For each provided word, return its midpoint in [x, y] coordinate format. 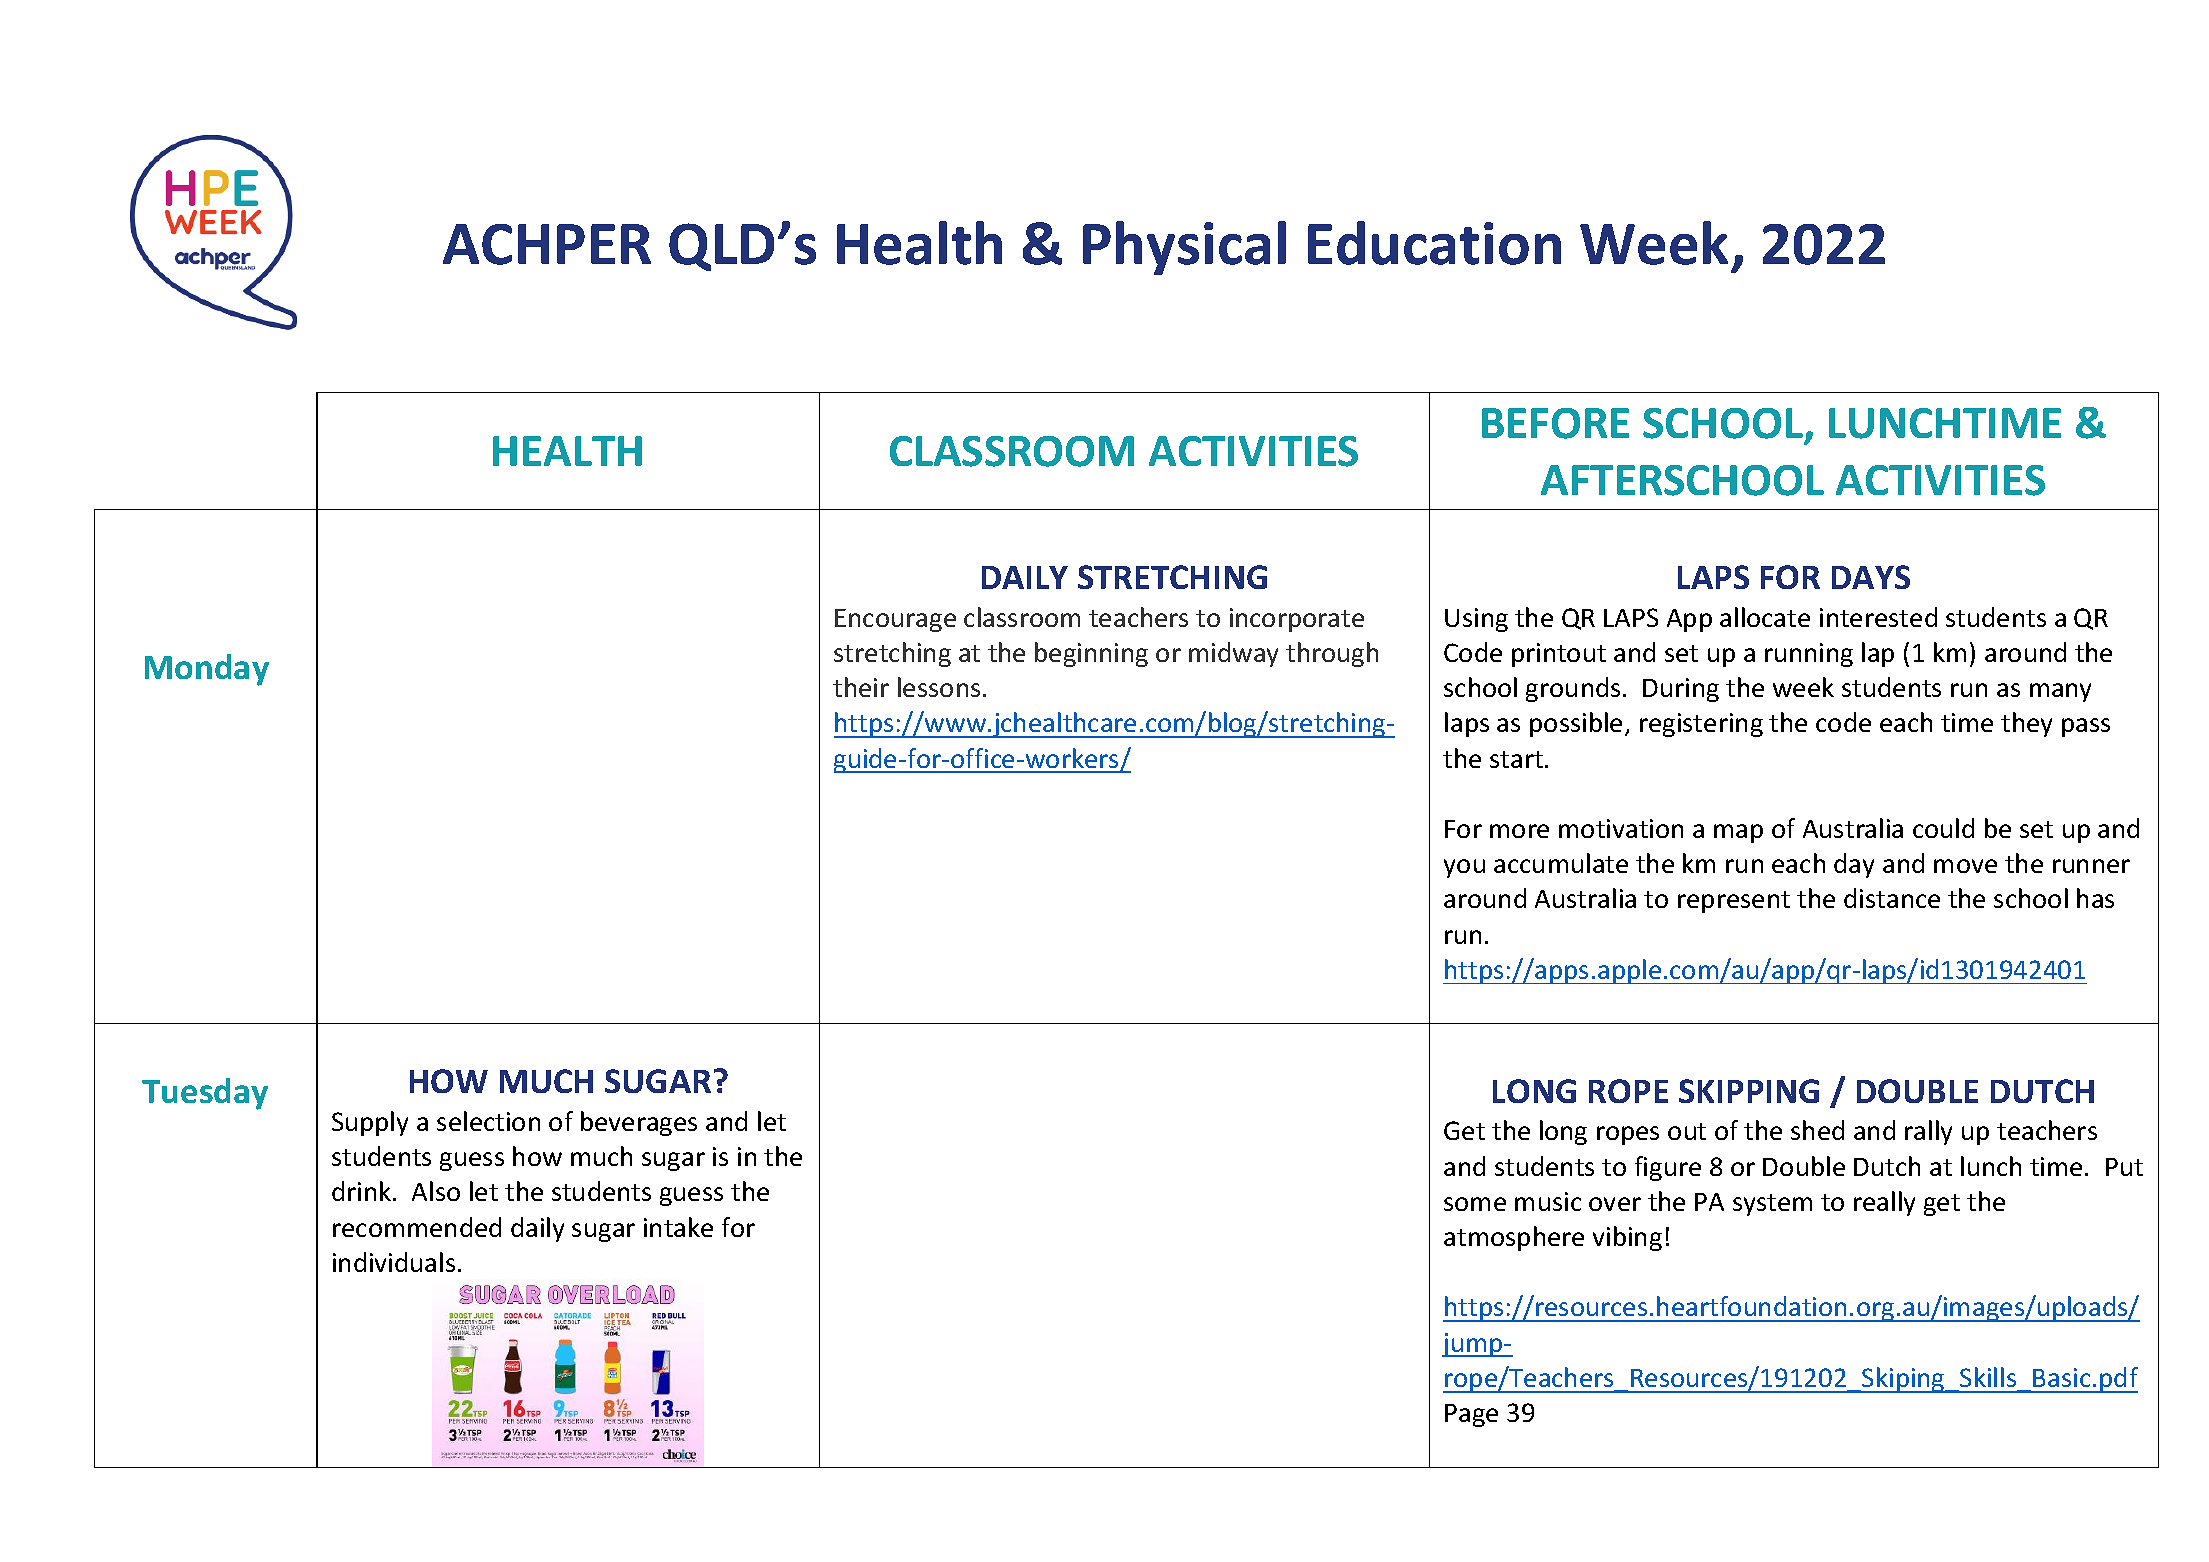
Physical [1184, 248]
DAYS [1871, 577]
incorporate [1297, 620]
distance [1892, 898]
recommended [417, 1227]
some [1475, 1204]
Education [1434, 243]
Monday [207, 670]
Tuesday [205, 1094]
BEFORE [1555, 423]
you [1464, 868]
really [1884, 1203]
